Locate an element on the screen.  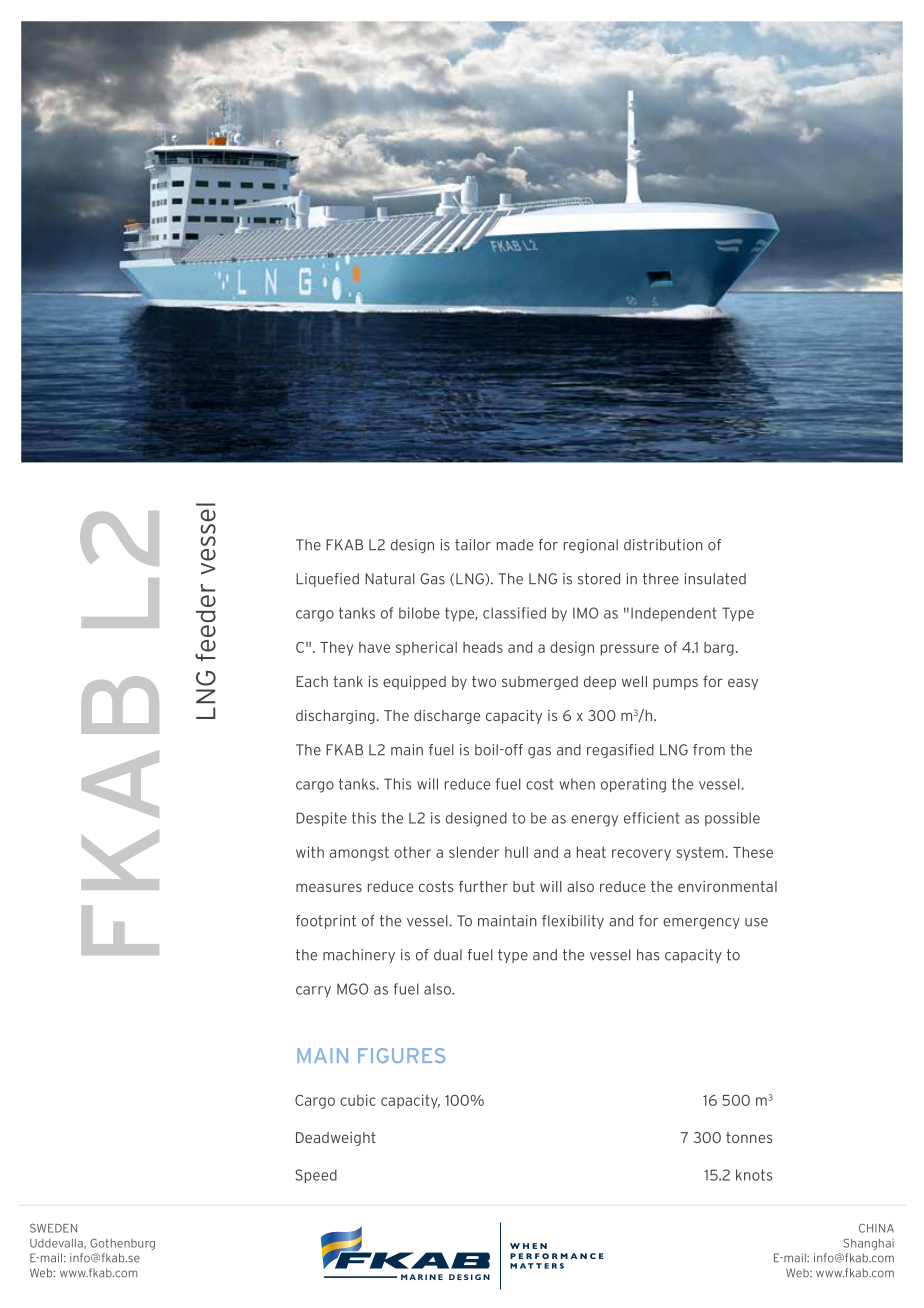
Liquefied is located at coordinates (327, 580).
